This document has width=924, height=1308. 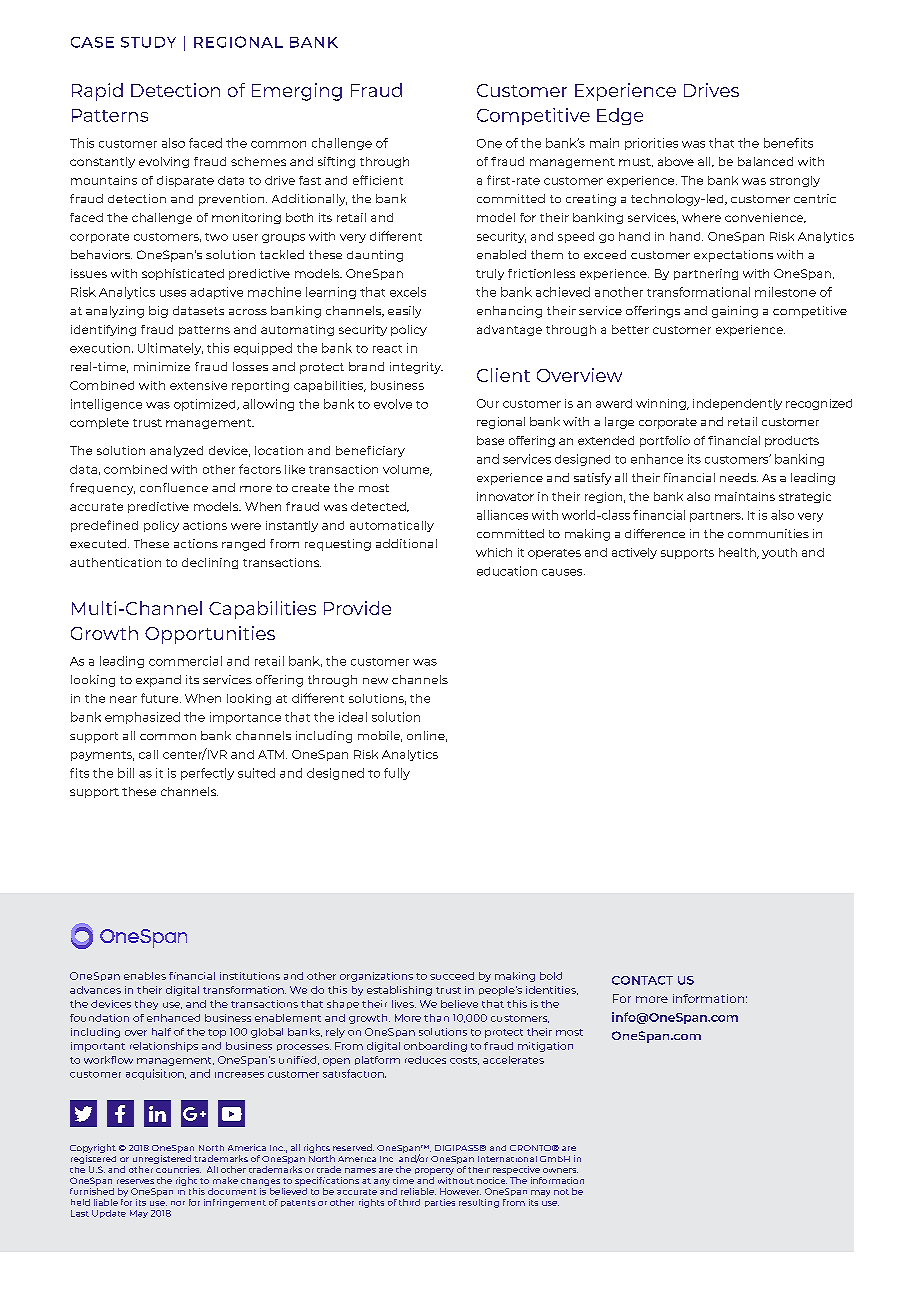 What do you see at coordinates (378, 180) in the document?
I see `efficient` at bounding box center [378, 180].
